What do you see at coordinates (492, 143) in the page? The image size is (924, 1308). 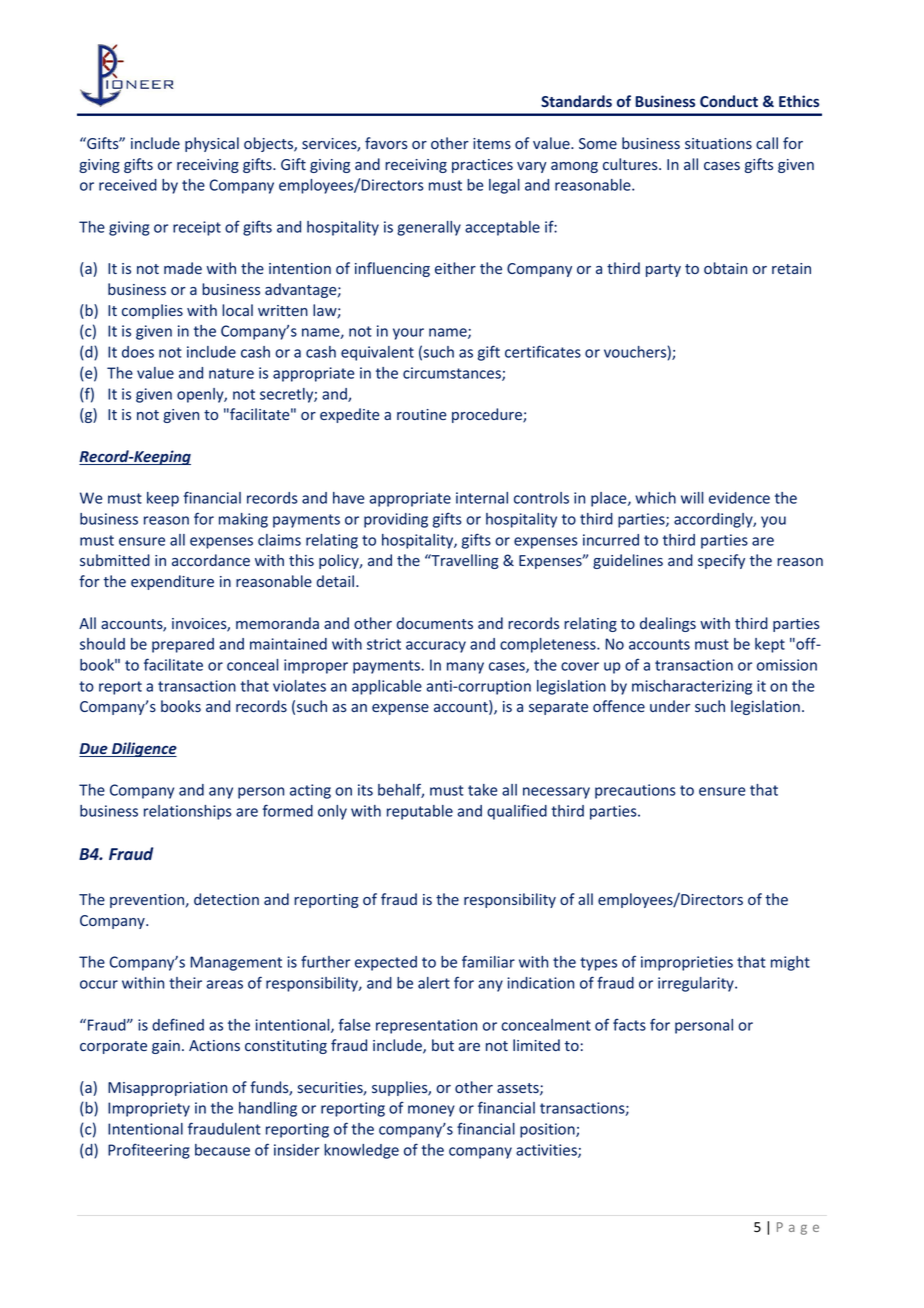 I see `items` at bounding box center [492, 143].
